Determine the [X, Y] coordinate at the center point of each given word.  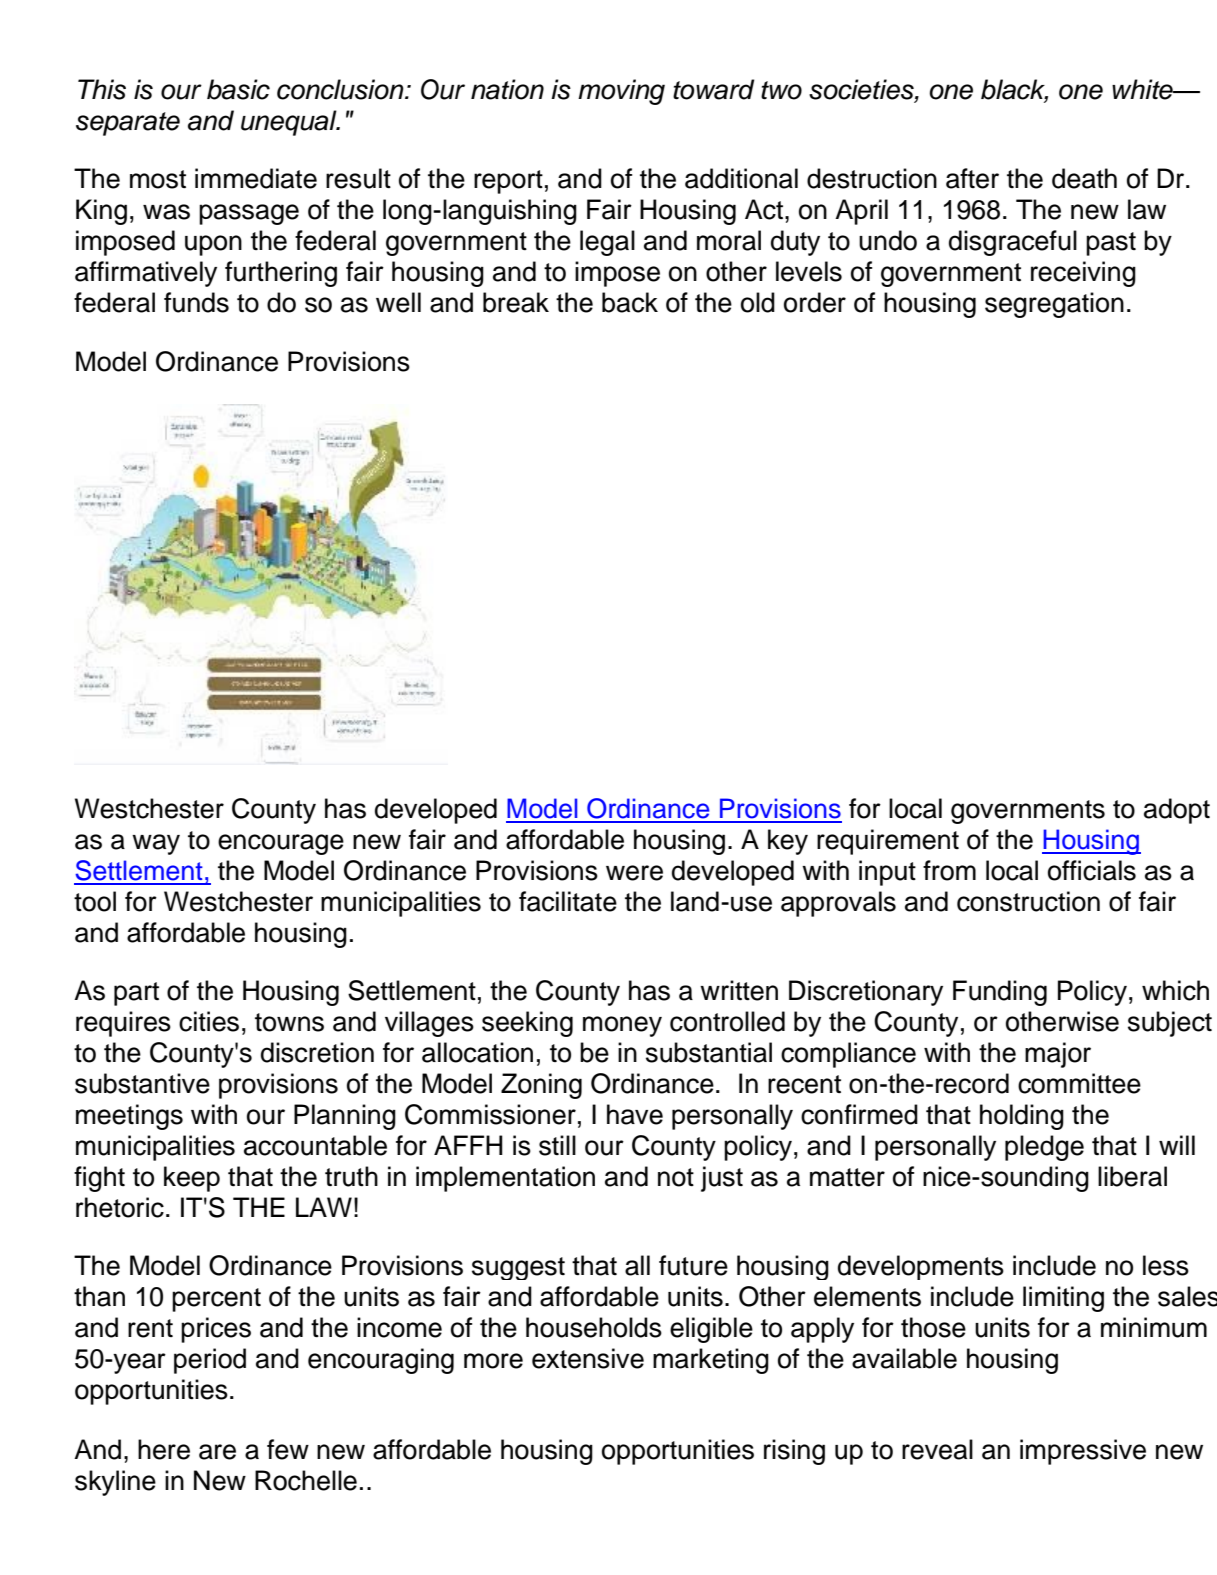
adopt [1177, 811]
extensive [588, 1358]
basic [238, 89]
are [217, 1452]
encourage [281, 844]
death [1084, 178]
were [634, 873]
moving [621, 92]
